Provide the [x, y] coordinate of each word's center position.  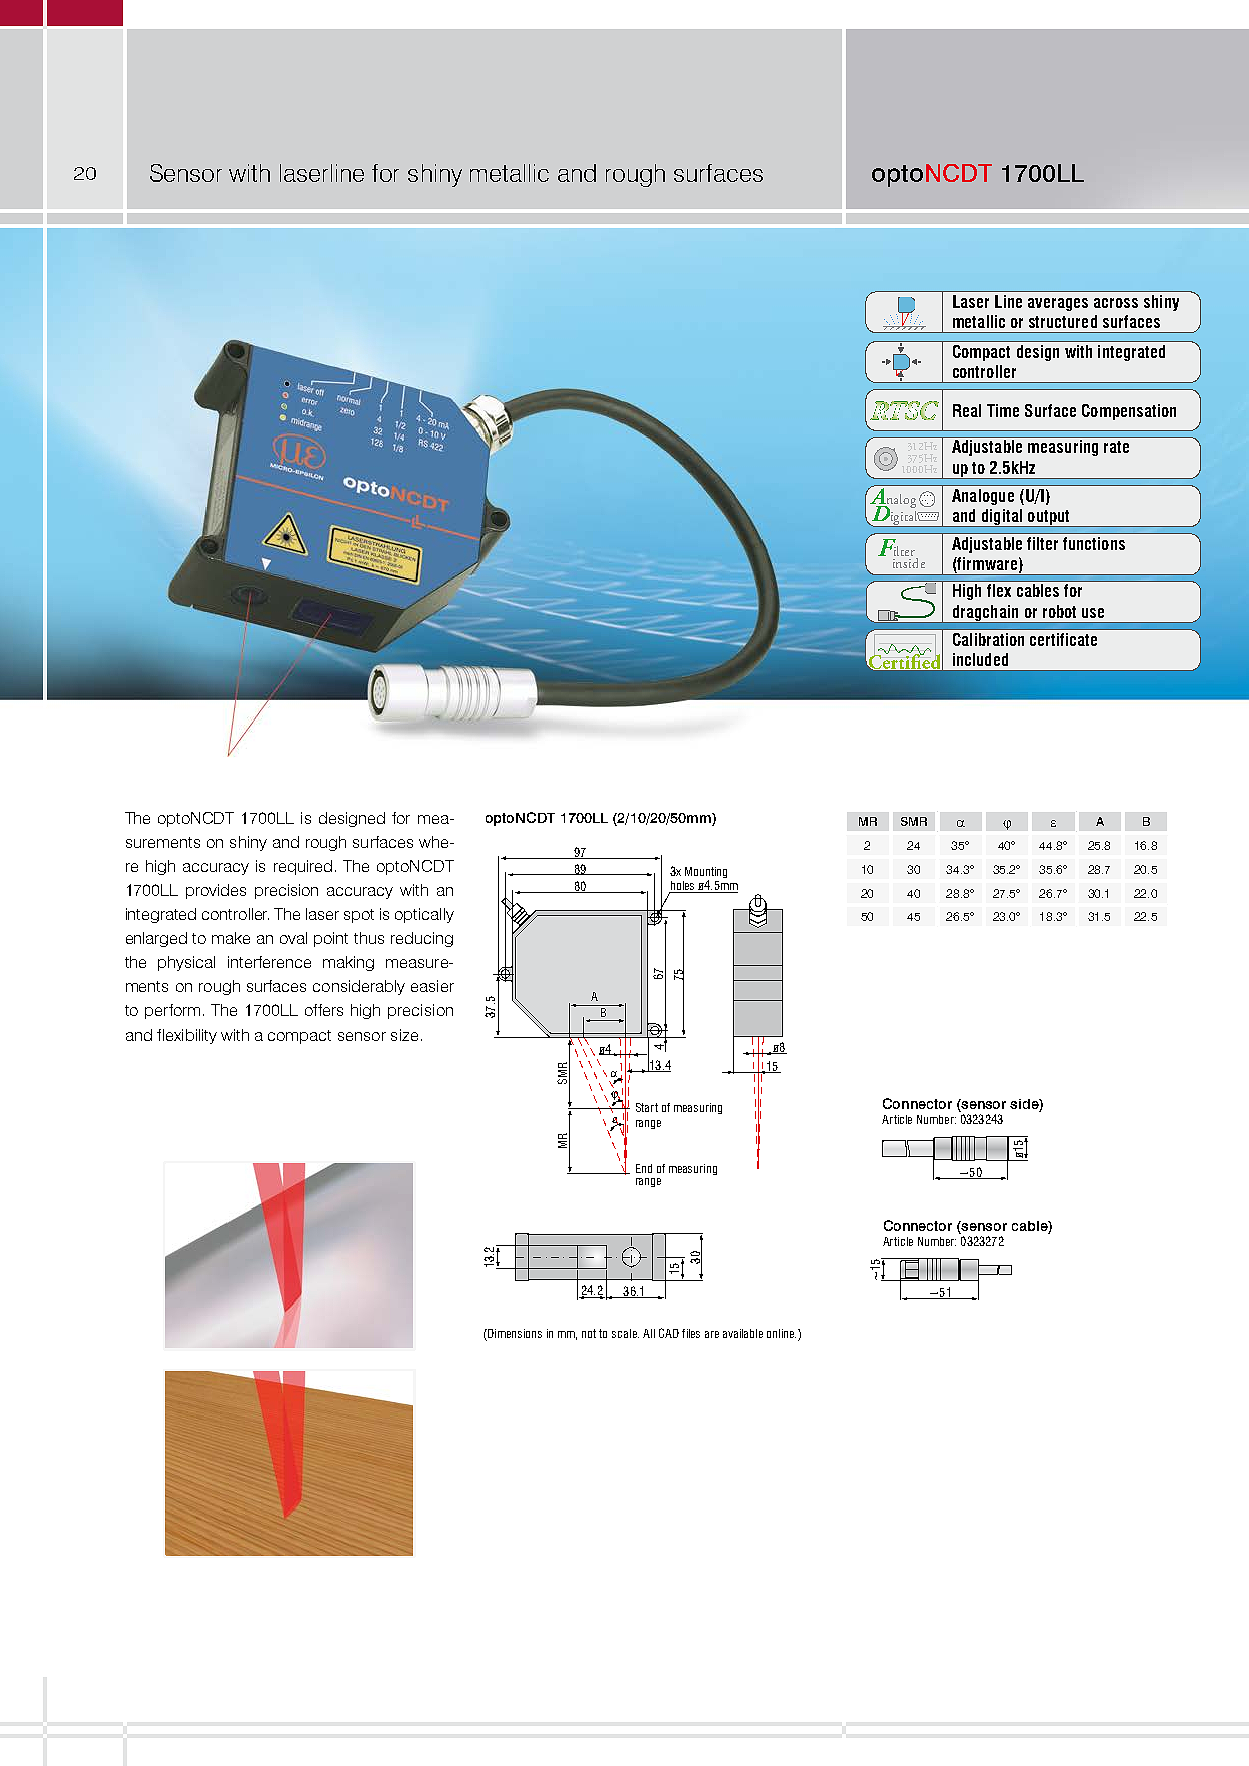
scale [625, 1333]
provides [216, 891]
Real [967, 410]
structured [1063, 321]
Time [1003, 410]
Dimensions [514, 1333]
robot [1059, 611]
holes [683, 887]
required [303, 867]
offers [324, 1010]
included [980, 659]
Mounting [706, 872]
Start [647, 1107]
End [644, 1168]
